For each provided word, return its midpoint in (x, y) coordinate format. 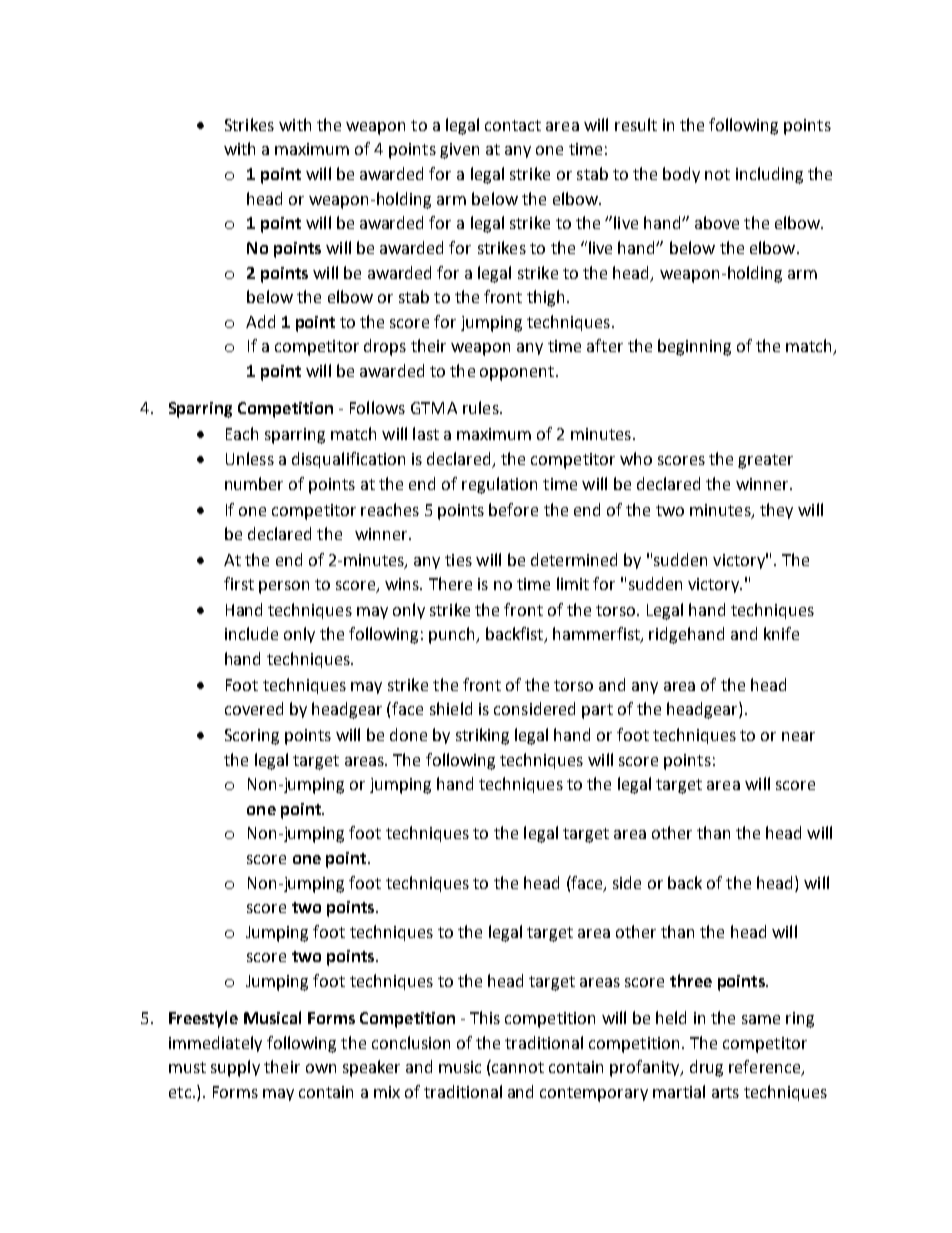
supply (235, 1068)
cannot (518, 1067)
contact (513, 125)
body (681, 175)
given (459, 151)
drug (706, 1068)
